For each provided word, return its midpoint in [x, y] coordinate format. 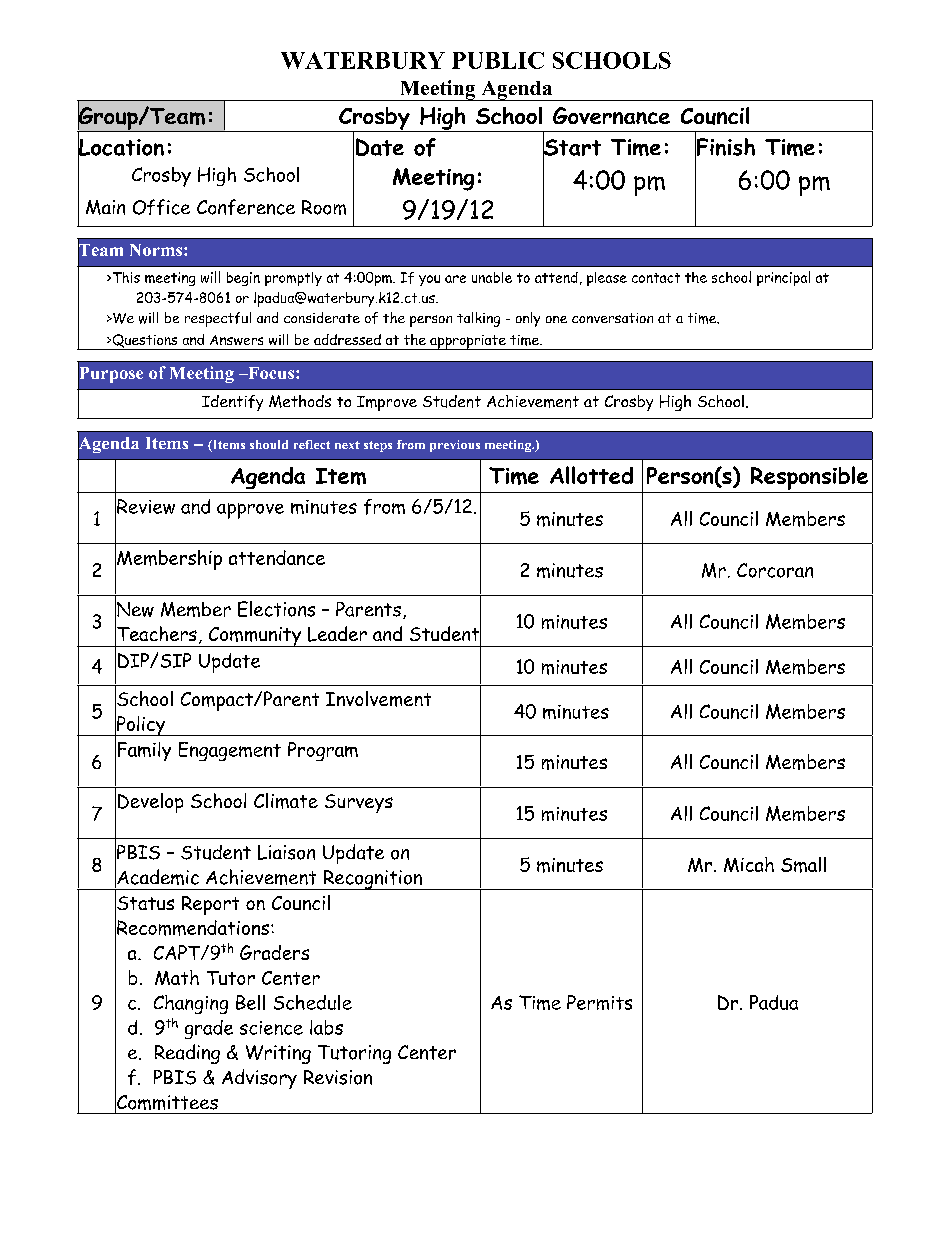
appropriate [468, 342]
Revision [338, 1077]
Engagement [230, 751]
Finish [725, 146]
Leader [337, 634]
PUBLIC [498, 60]
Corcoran [775, 570]
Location [121, 147]
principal [783, 278]
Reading [187, 1054]
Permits [599, 1002]
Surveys [359, 803]
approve [250, 511]
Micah [749, 864]
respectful [218, 319]
